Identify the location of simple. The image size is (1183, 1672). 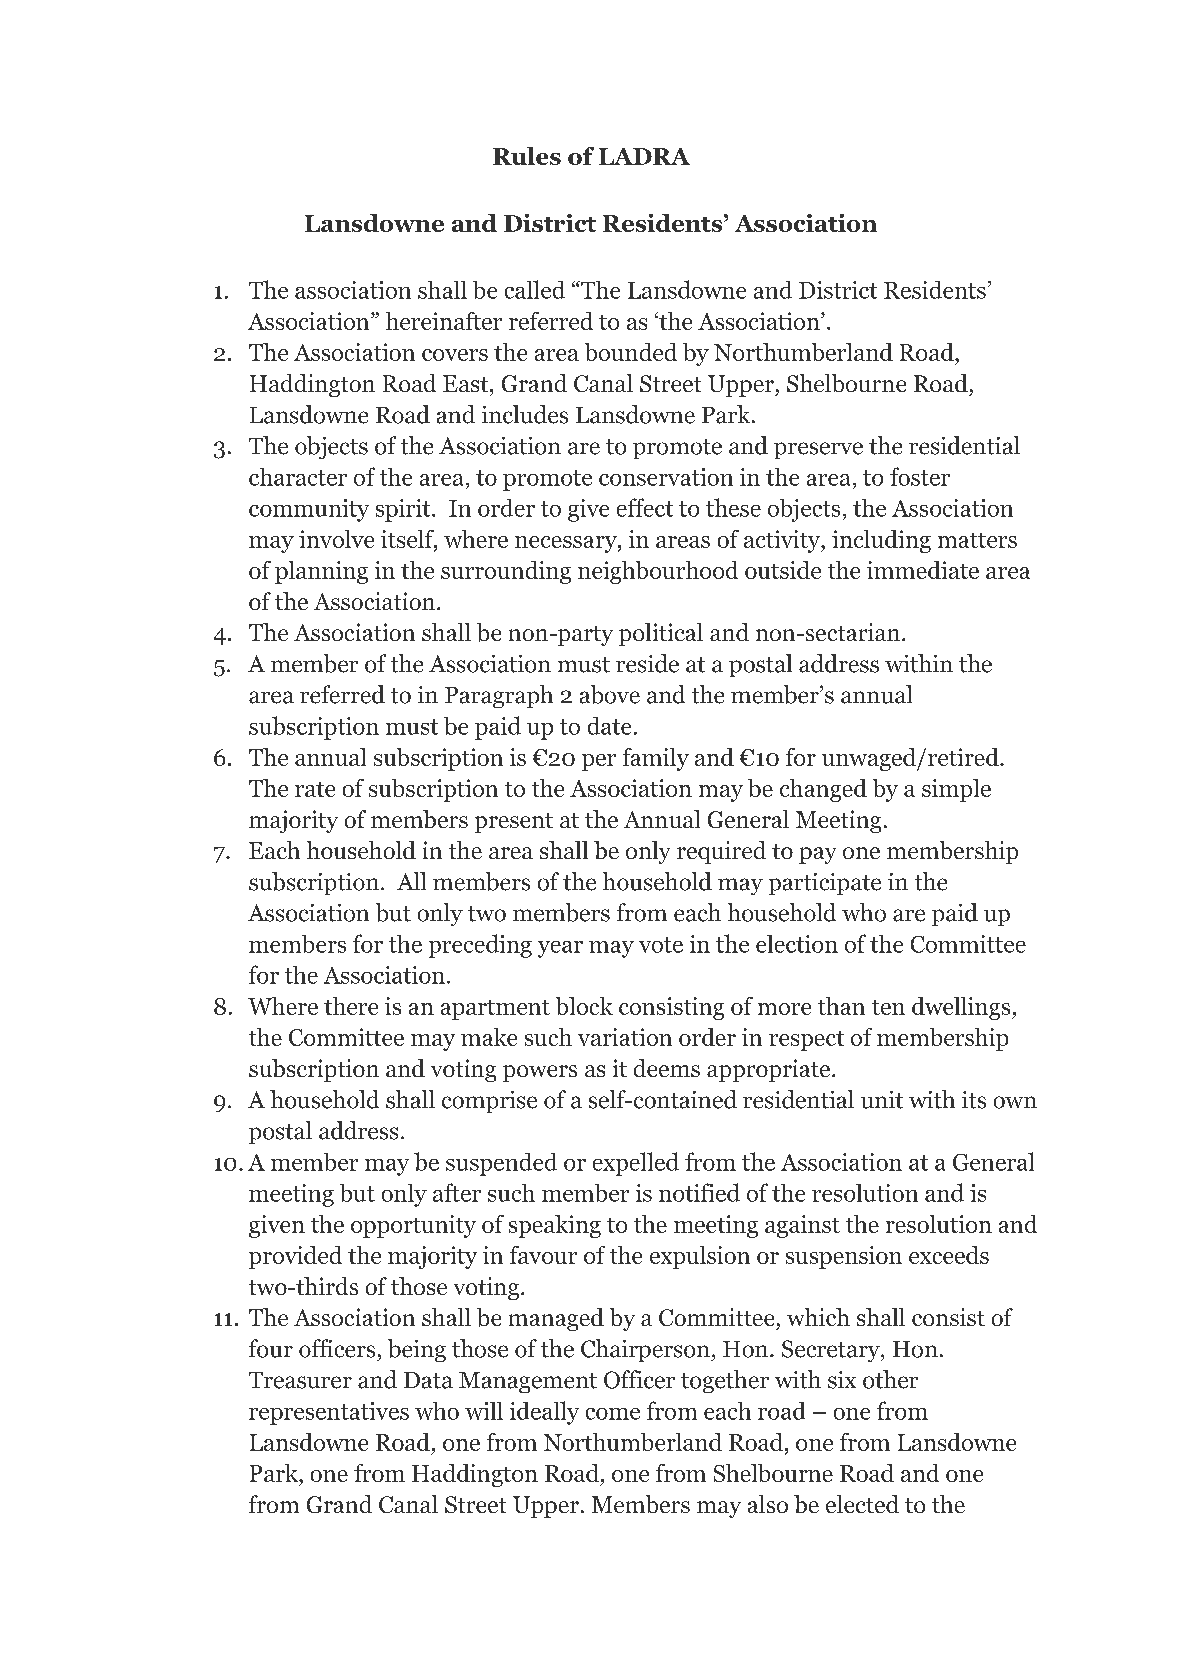
(956, 790).
